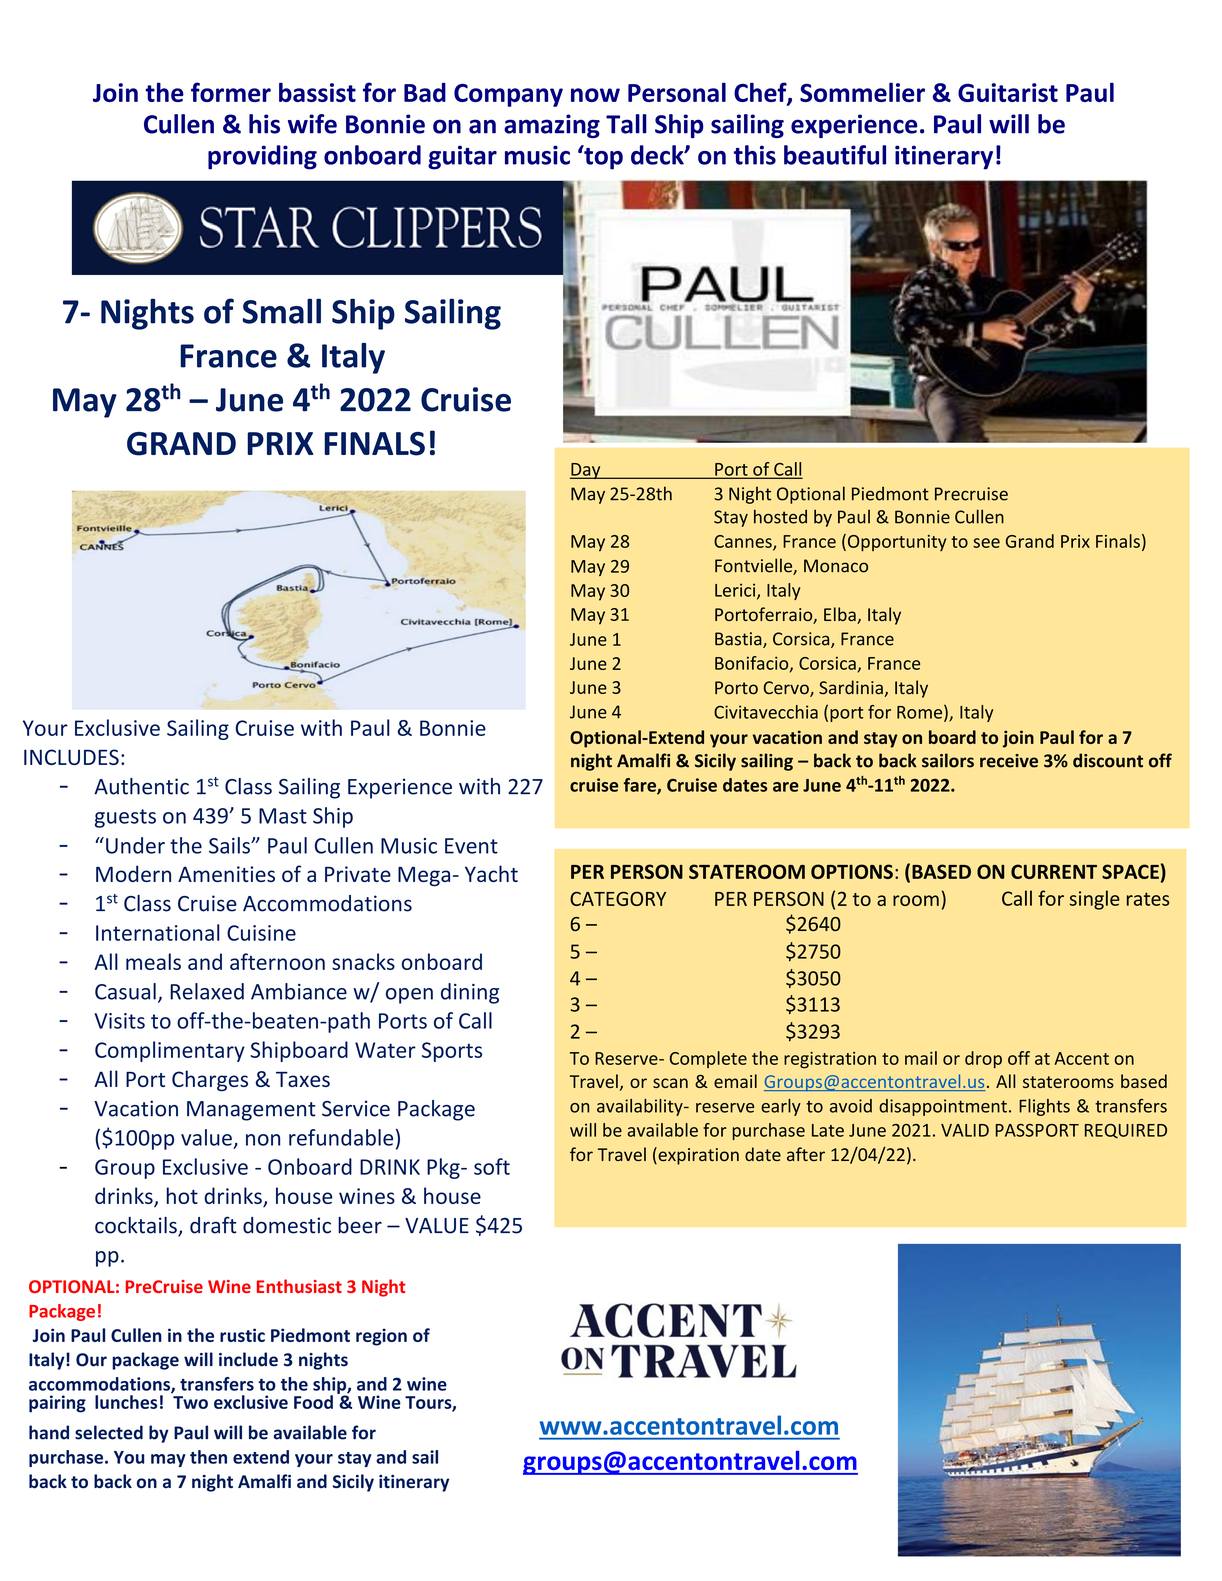 Image resolution: width=1222 pixels, height=1581 pixels. I want to click on region, so click(381, 1337).
